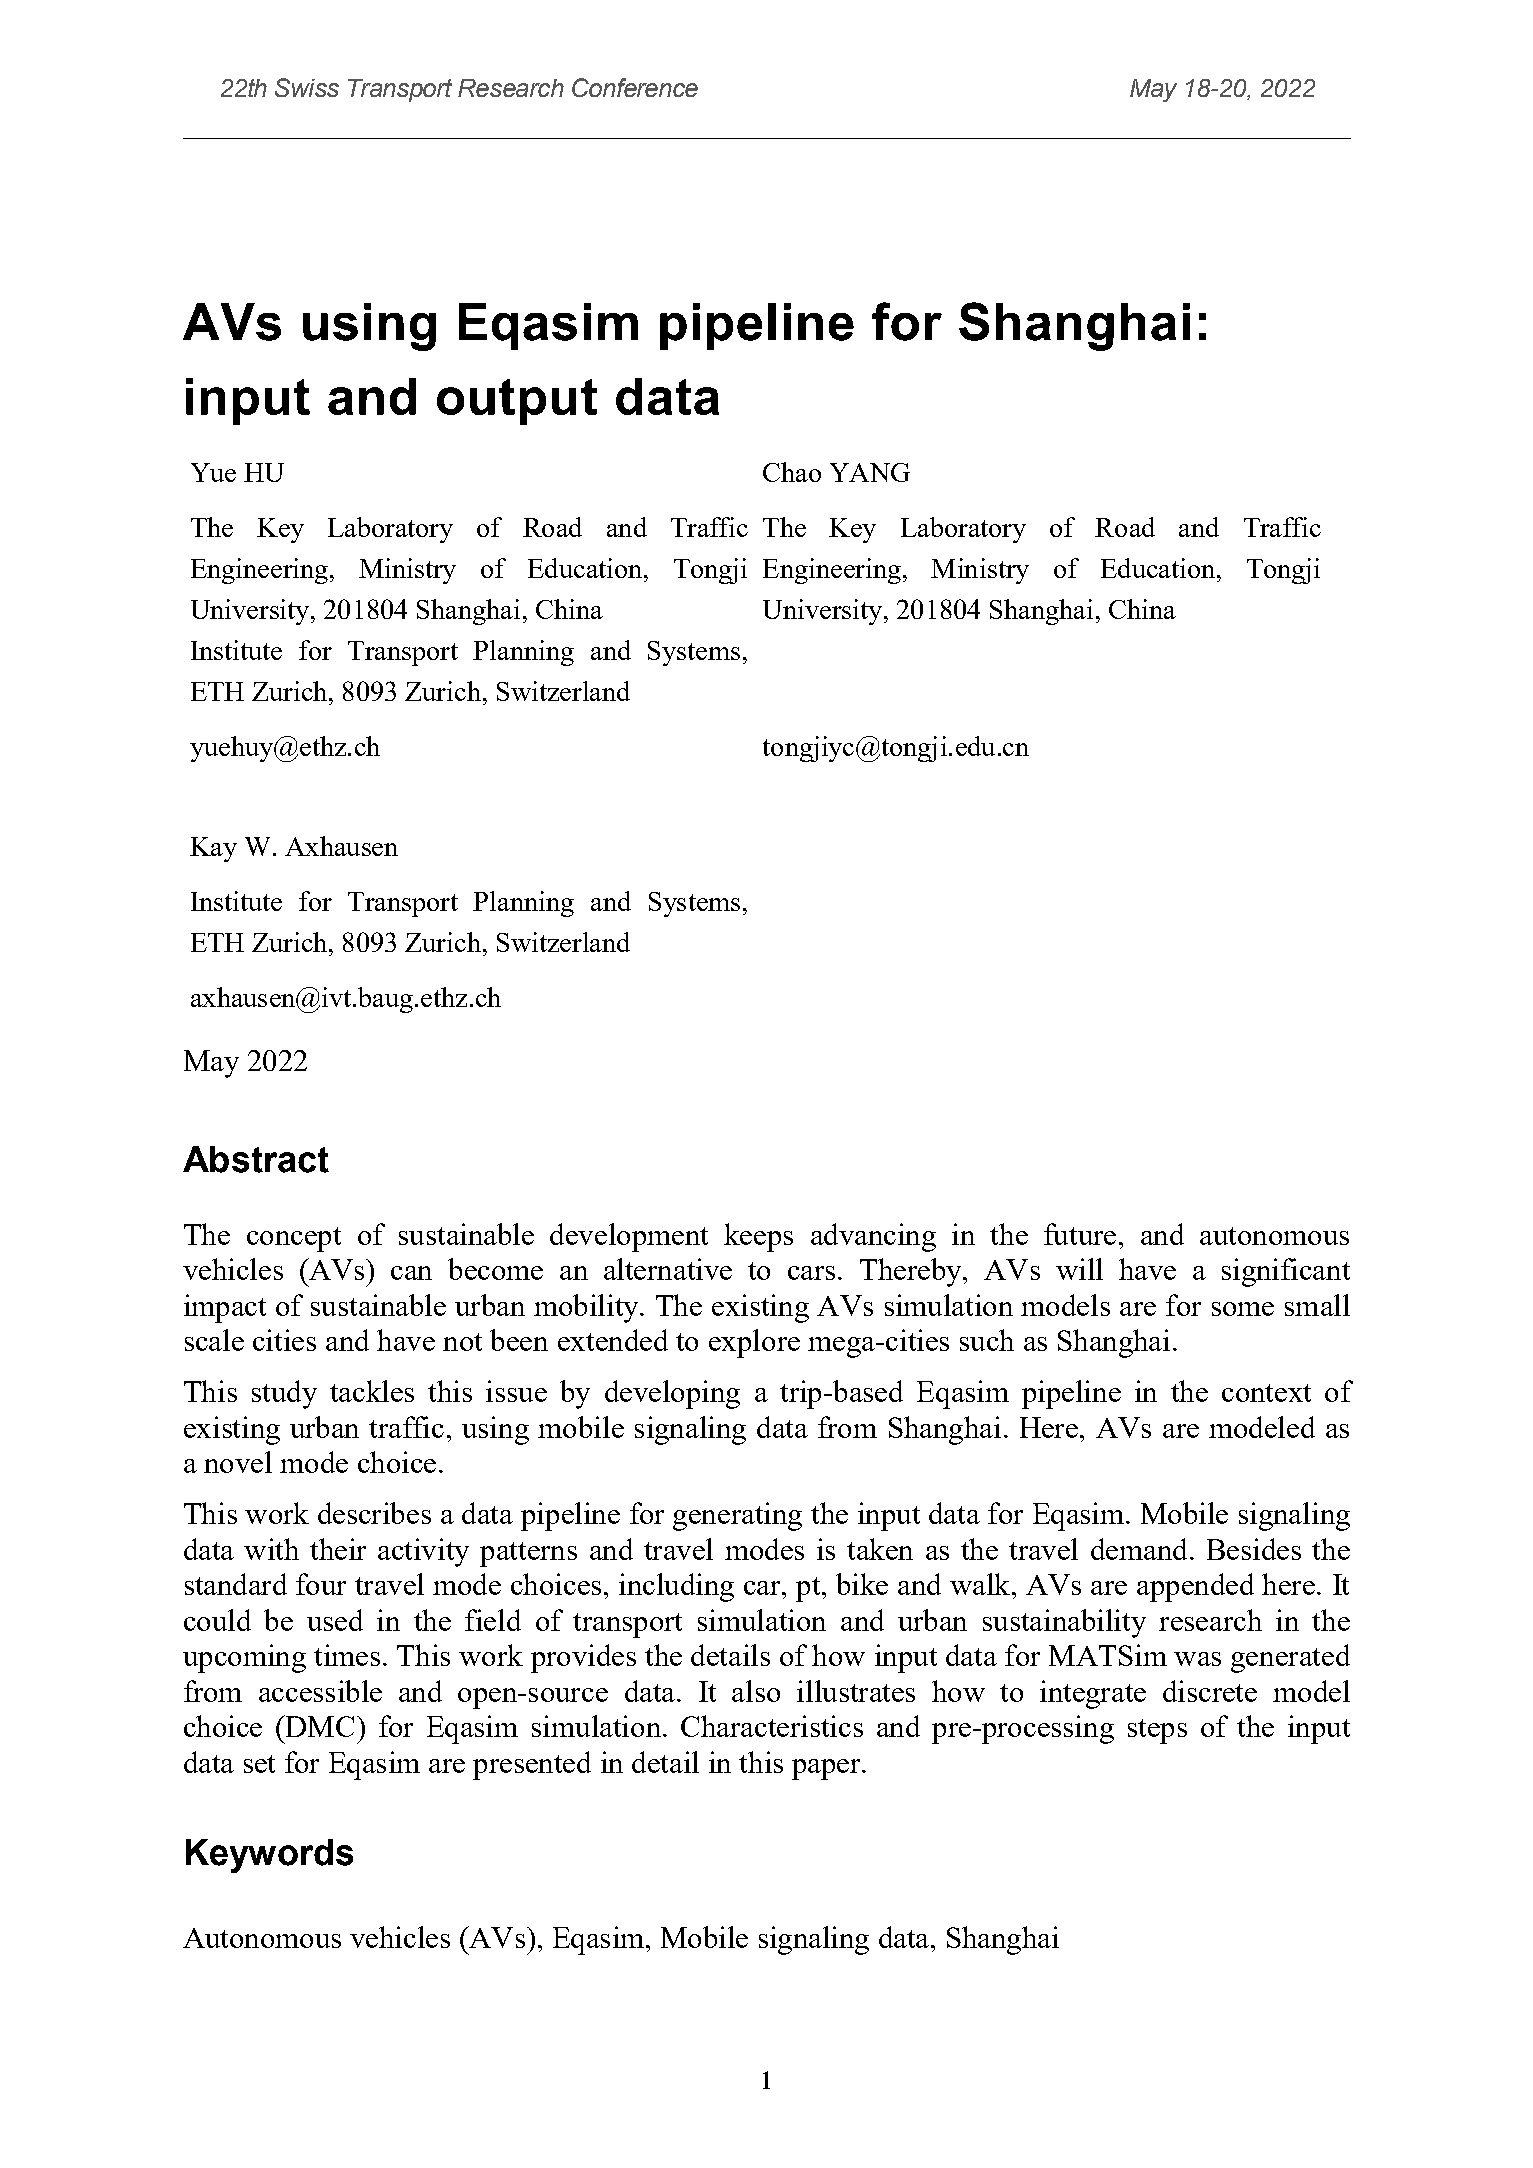 The height and width of the page is (2168, 1533). What do you see at coordinates (1266, 1393) in the page?
I see `context` at bounding box center [1266, 1393].
